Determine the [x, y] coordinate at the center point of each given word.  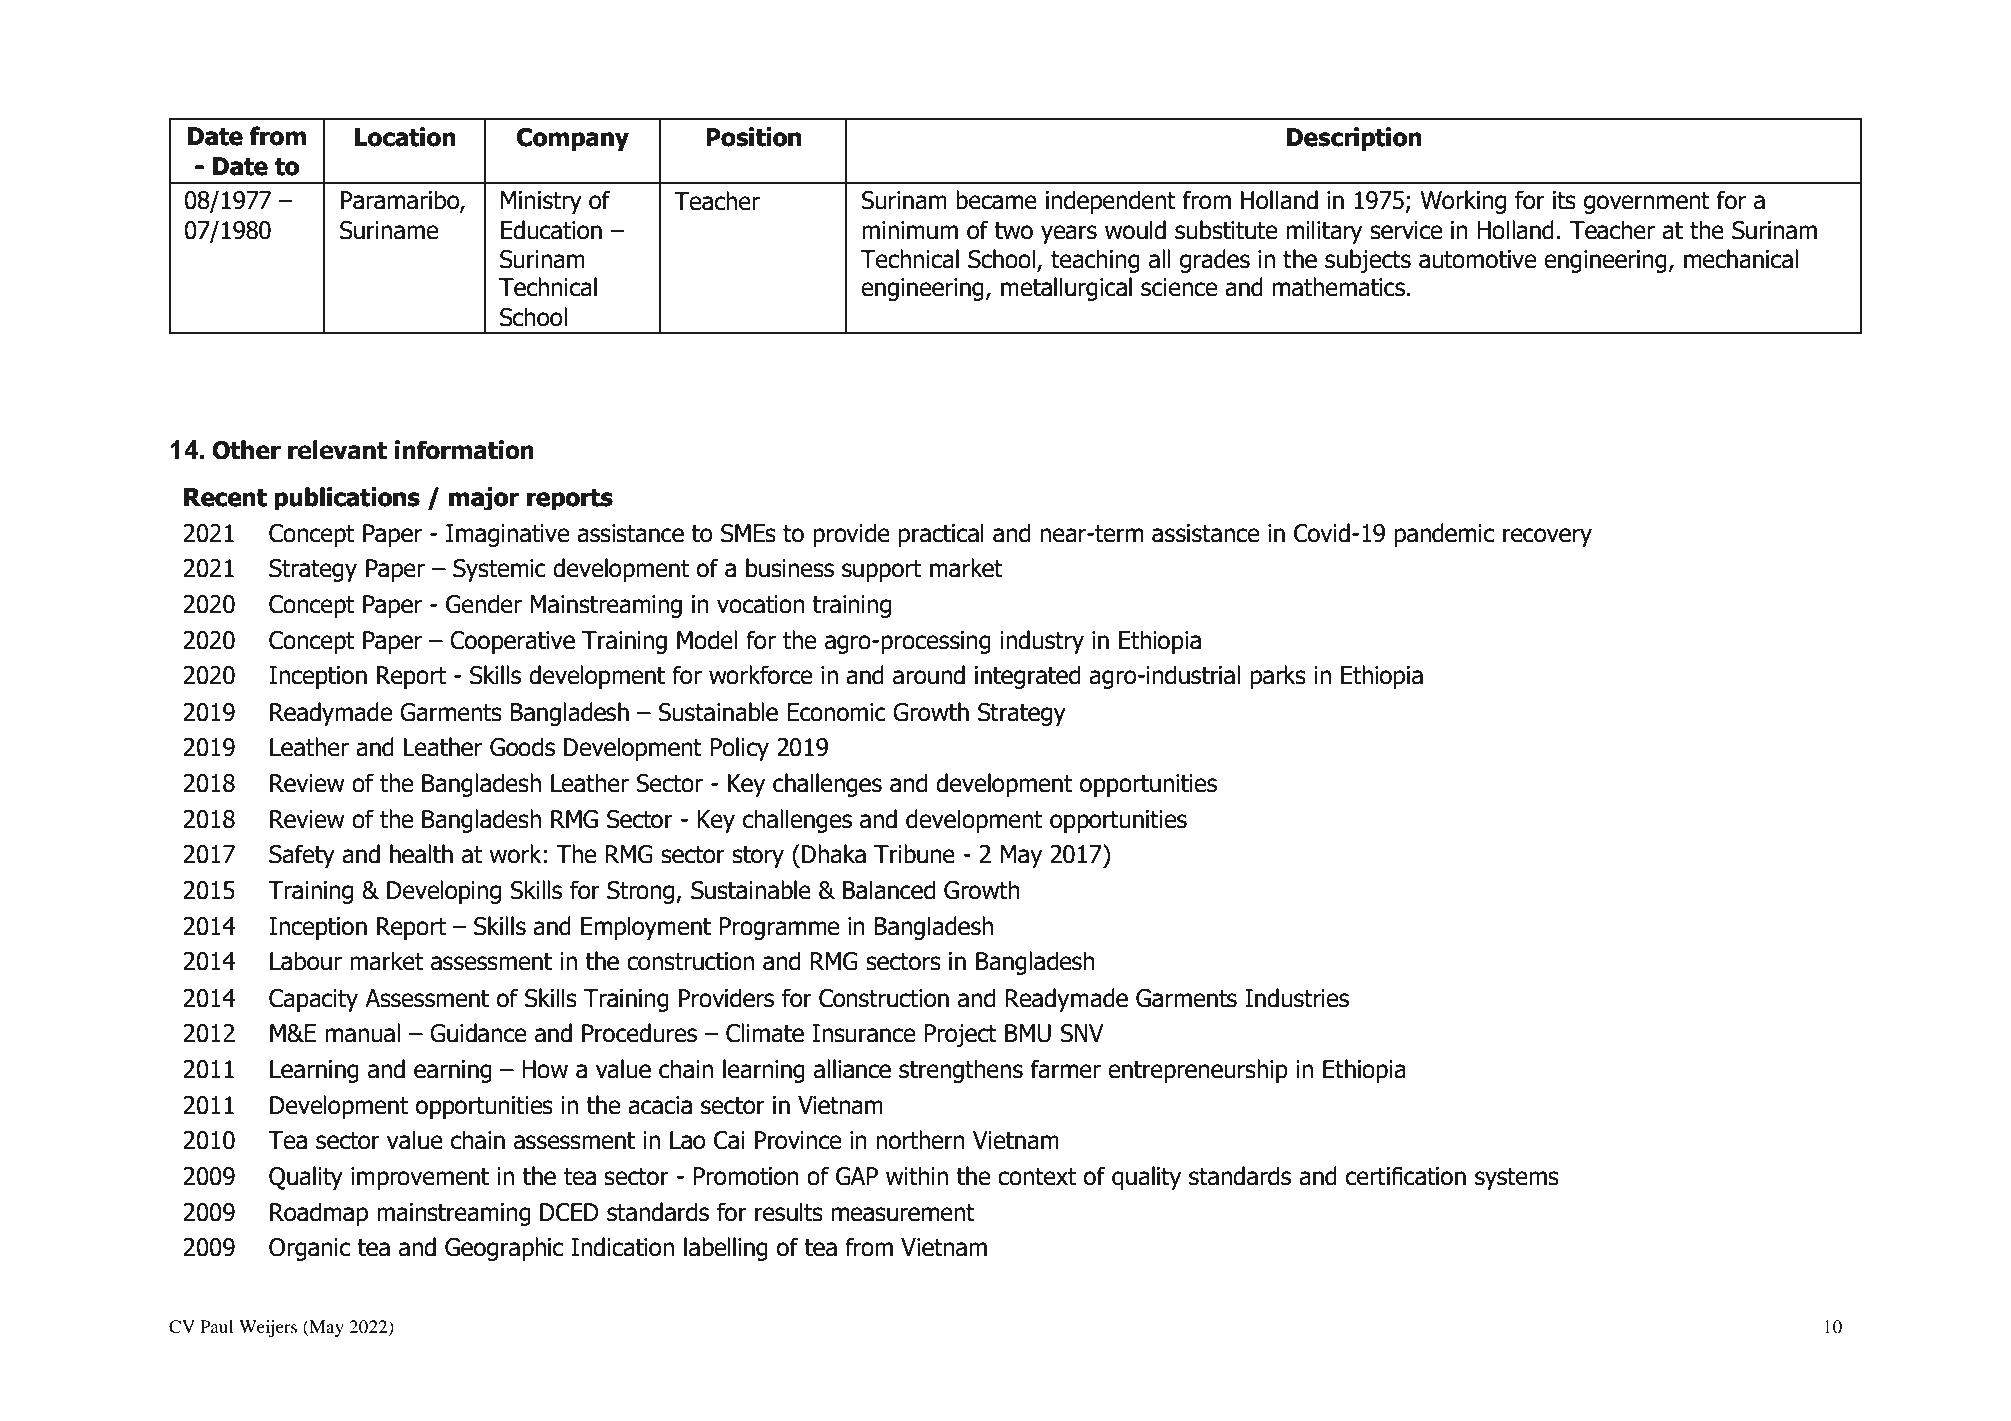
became [996, 200]
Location [405, 137]
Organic [309, 1249]
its [1564, 200]
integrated [1027, 677]
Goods [522, 747]
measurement [903, 1213]
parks [1278, 677]
